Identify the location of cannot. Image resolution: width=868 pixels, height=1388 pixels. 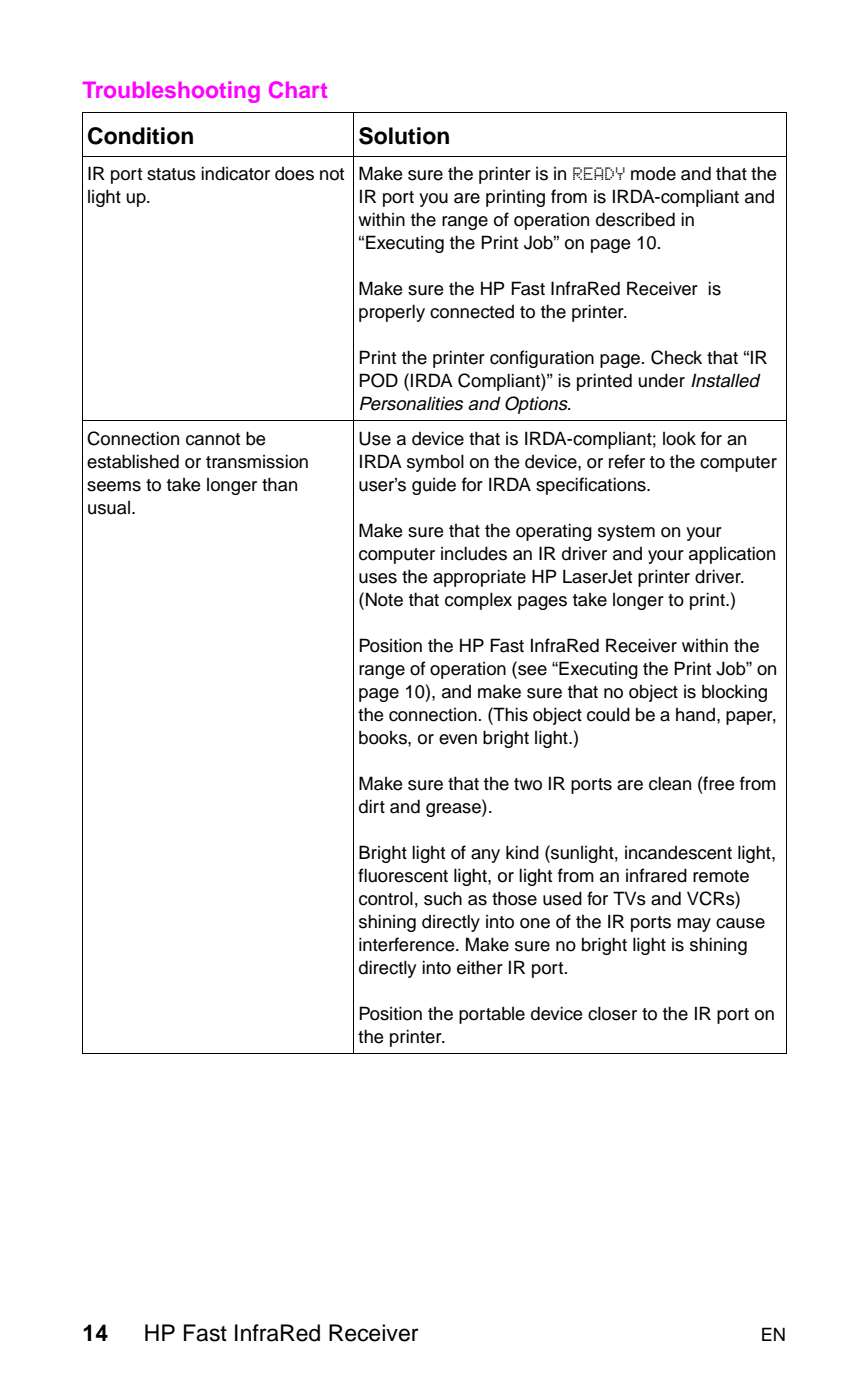
(213, 439).
